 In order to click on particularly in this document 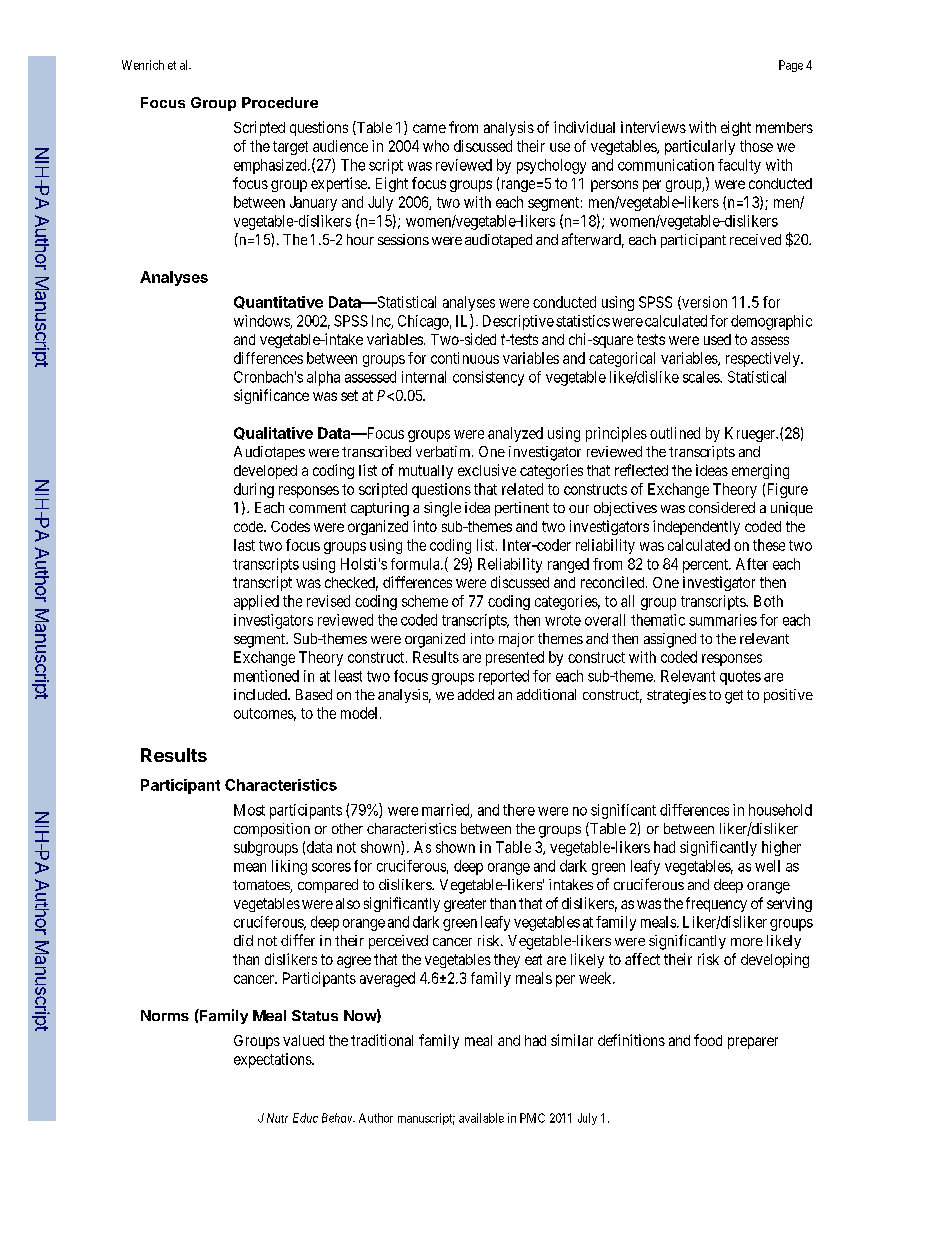, I will do `click(700, 147)`.
